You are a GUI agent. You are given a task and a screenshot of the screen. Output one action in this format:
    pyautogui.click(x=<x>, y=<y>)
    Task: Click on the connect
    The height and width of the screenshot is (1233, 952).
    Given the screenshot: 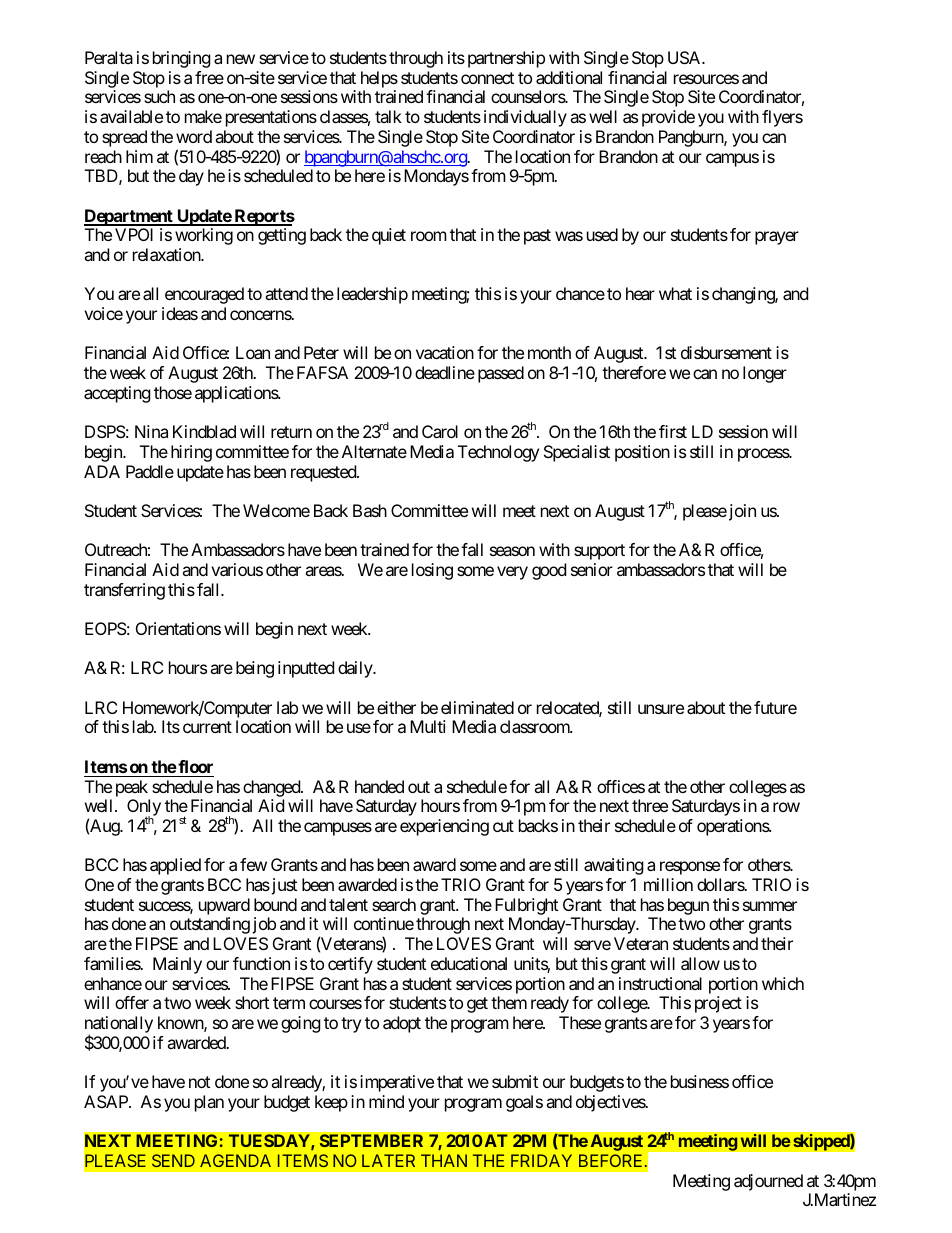 What is the action you would take?
    pyautogui.click(x=487, y=78)
